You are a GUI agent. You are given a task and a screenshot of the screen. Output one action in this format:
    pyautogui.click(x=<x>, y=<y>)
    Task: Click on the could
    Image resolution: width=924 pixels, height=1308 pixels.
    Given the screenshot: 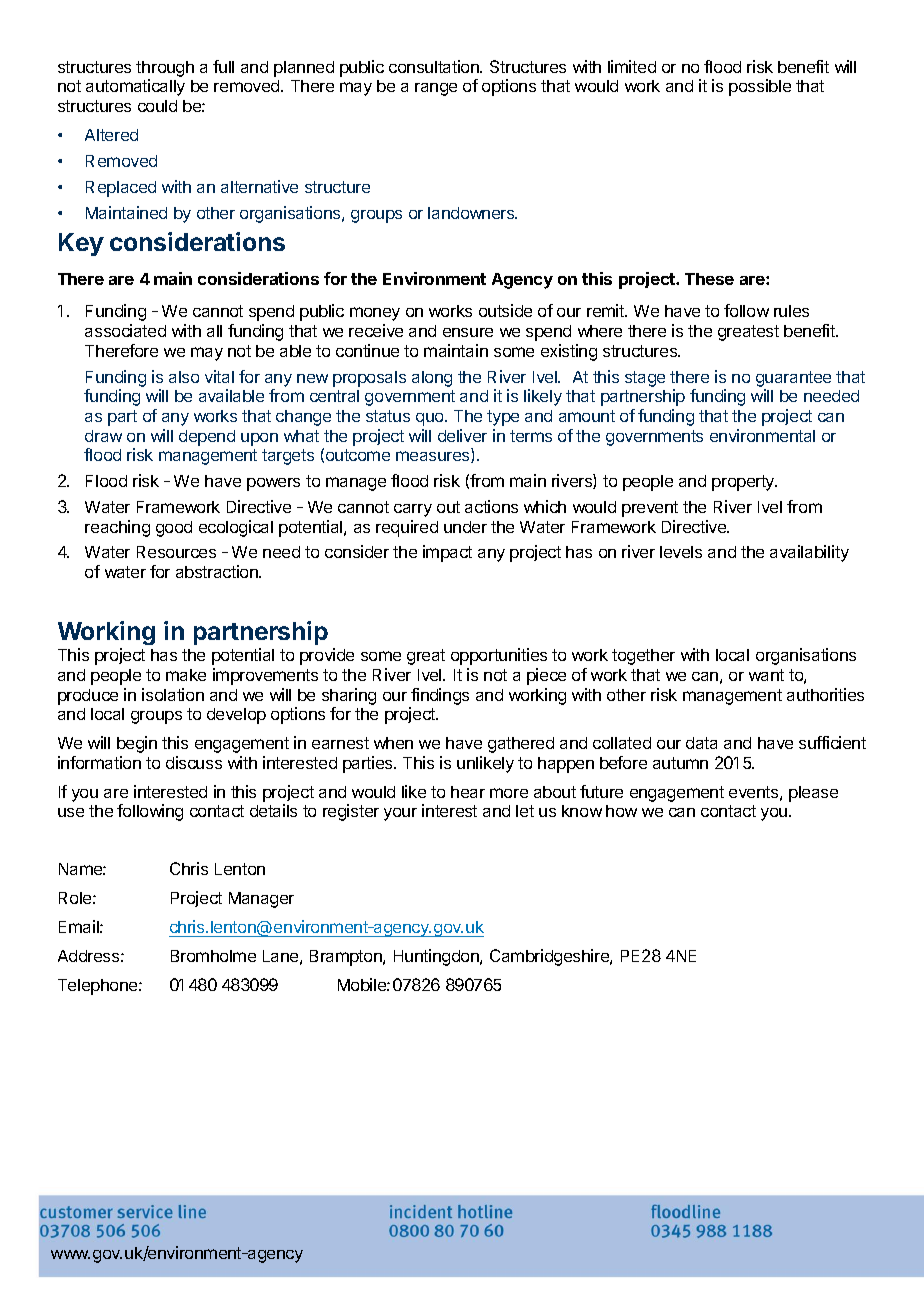 What is the action you would take?
    pyautogui.click(x=157, y=106)
